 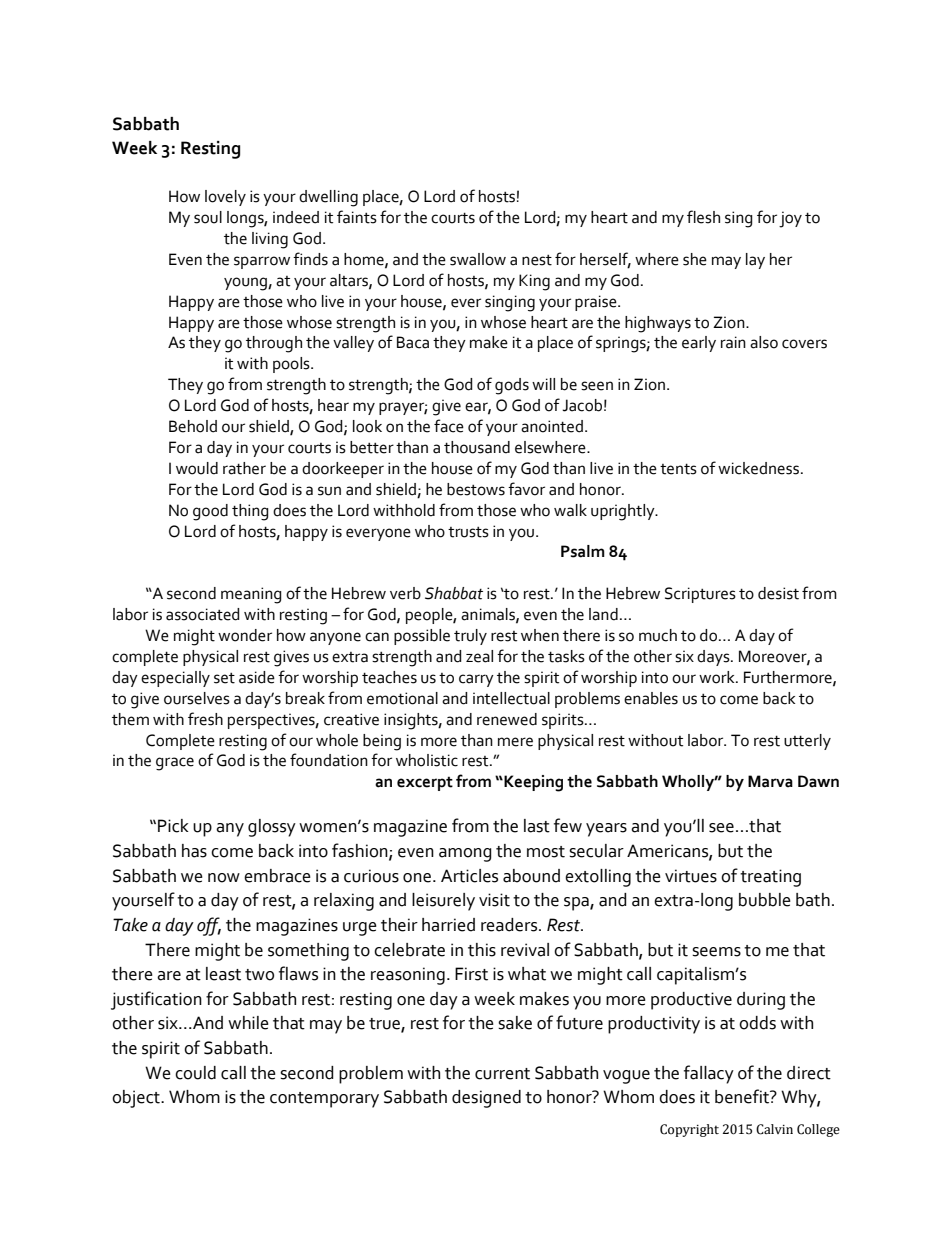 I want to click on fallacy, so click(x=709, y=1074).
